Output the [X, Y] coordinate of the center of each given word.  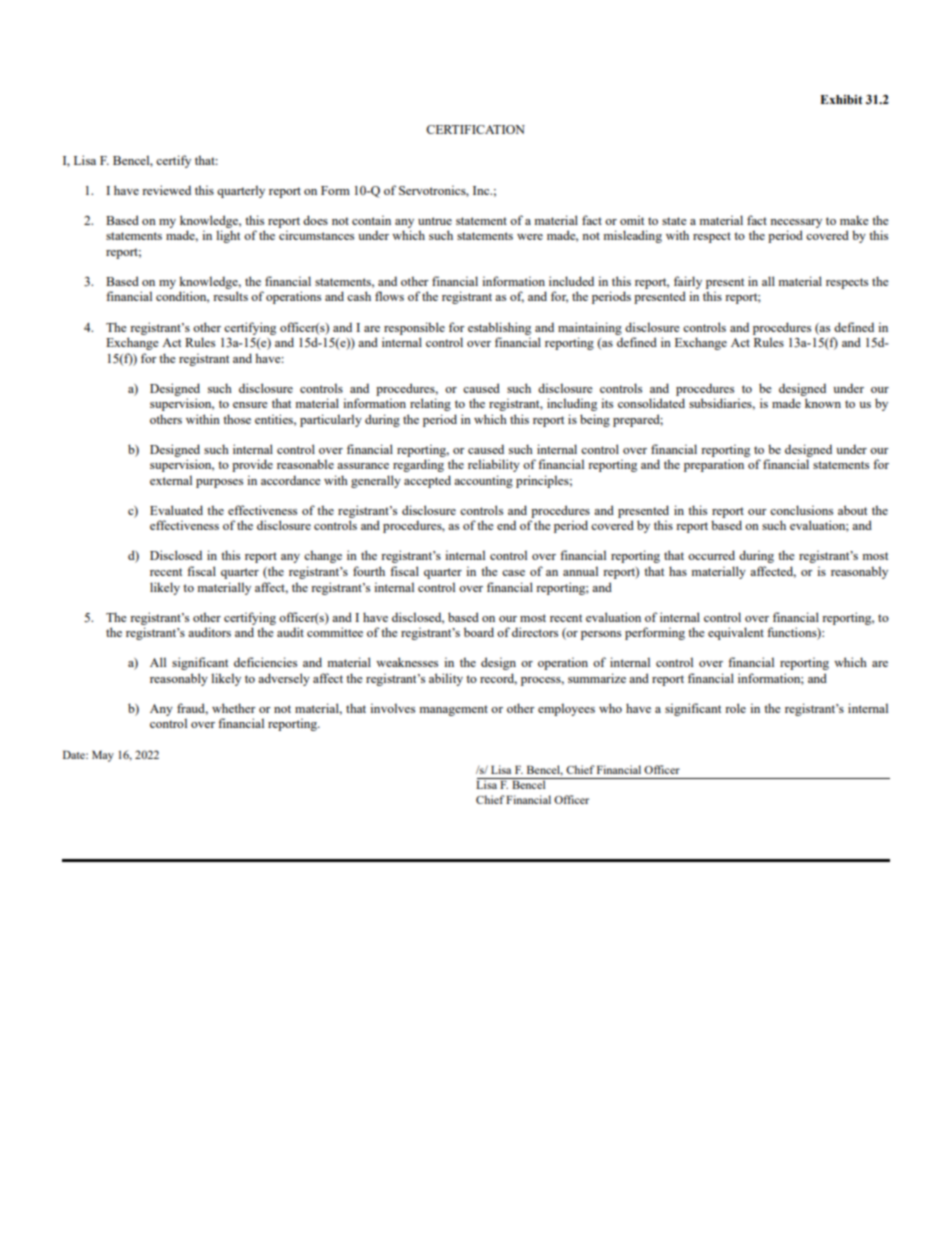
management [453, 710]
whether [234, 708]
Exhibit [841, 100]
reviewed [166, 190]
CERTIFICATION [475, 129]
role [735, 708]
